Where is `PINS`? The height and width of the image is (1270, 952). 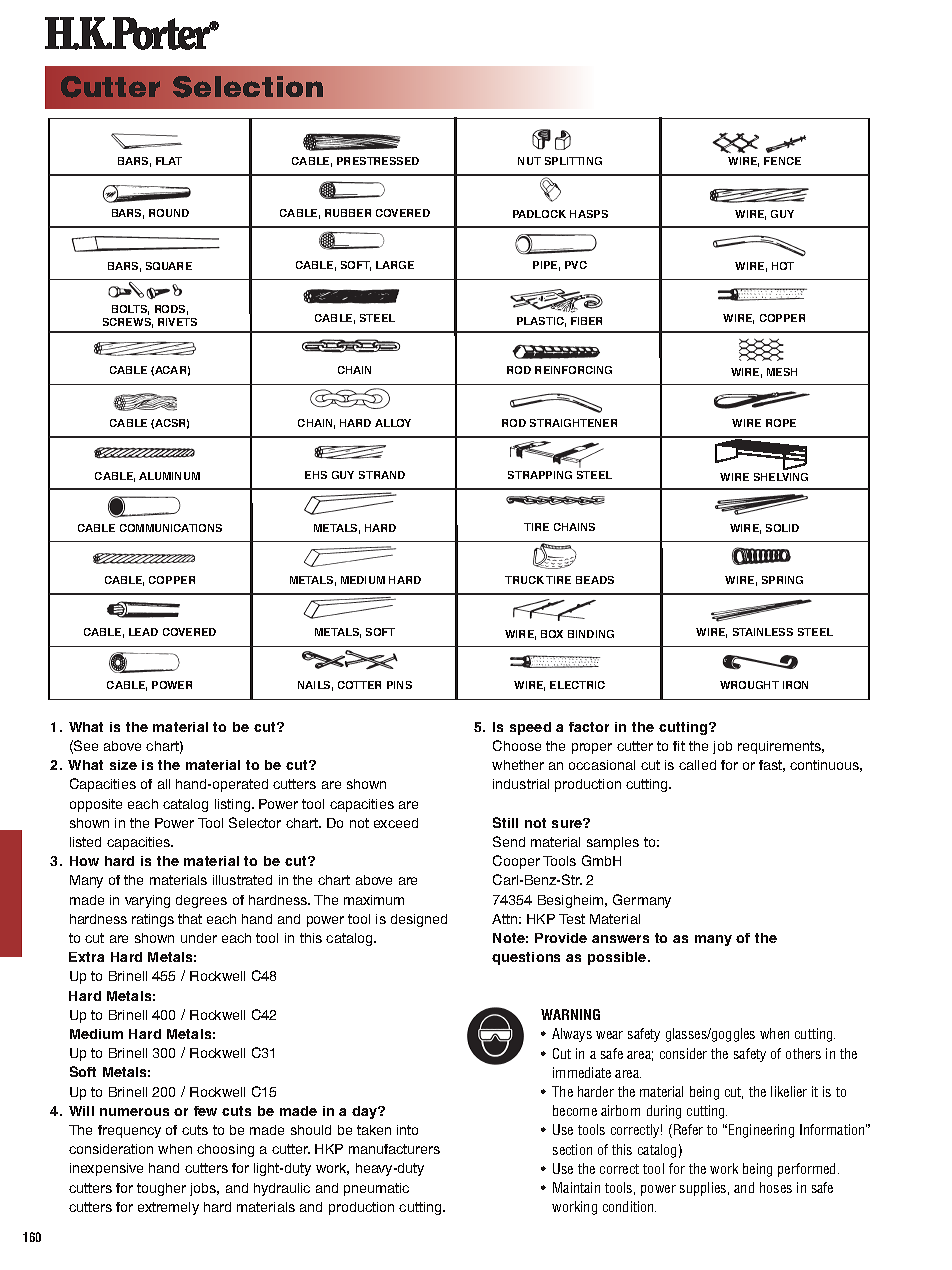
PINS is located at coordinates (399, 685).
